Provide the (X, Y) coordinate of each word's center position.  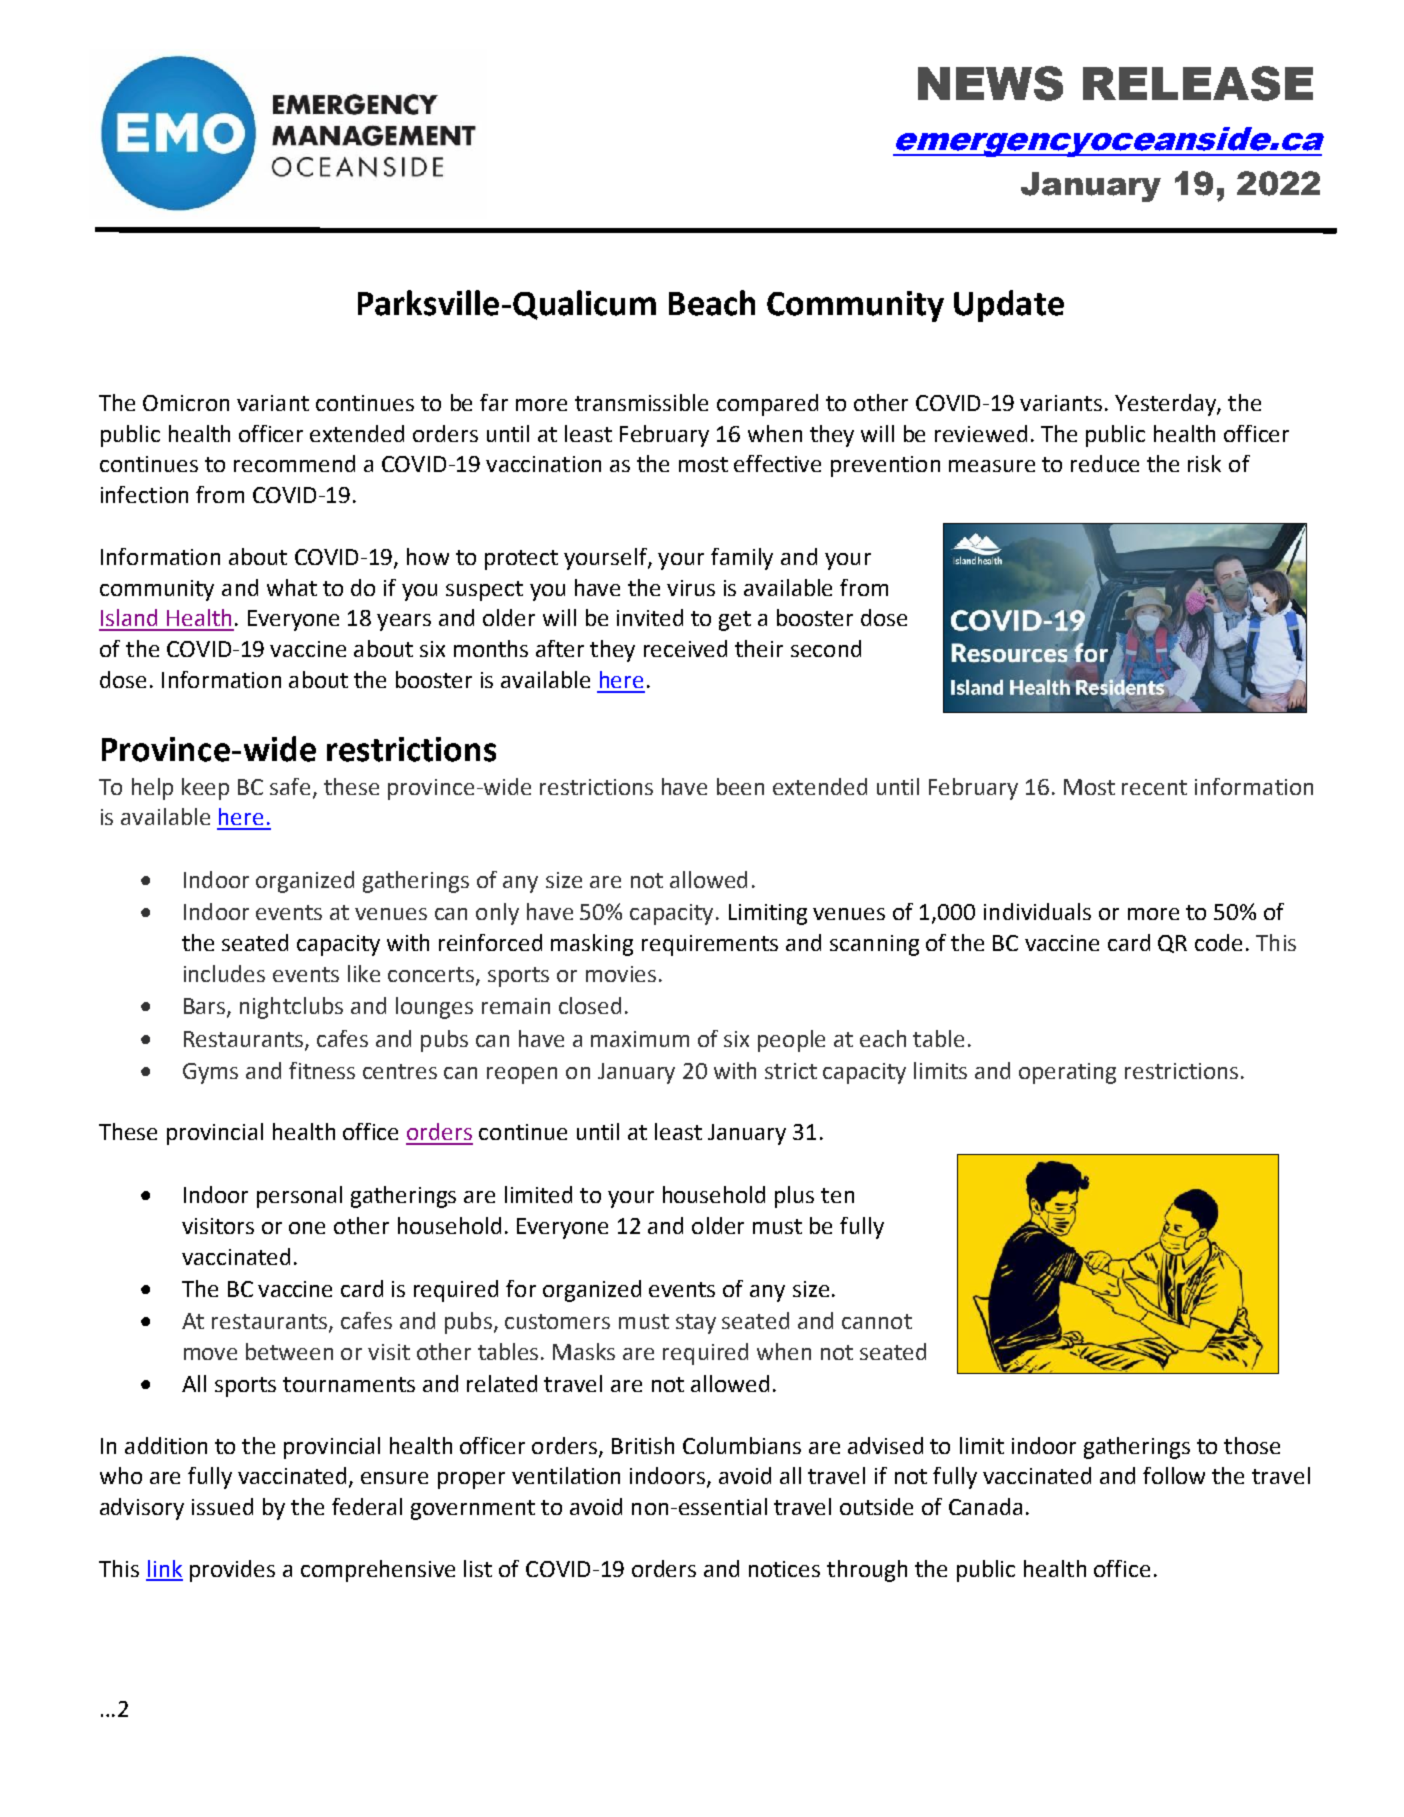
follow (1174, 1475)
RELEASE (1198, 83)
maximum (640, 1039)
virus (691, 588)
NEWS (990, 83)
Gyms (210, 1073)
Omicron (186, 403)
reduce (1105, 463)
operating (1067, 1073)
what (292, 587)
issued (222, 1506)
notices (784, 1569)
